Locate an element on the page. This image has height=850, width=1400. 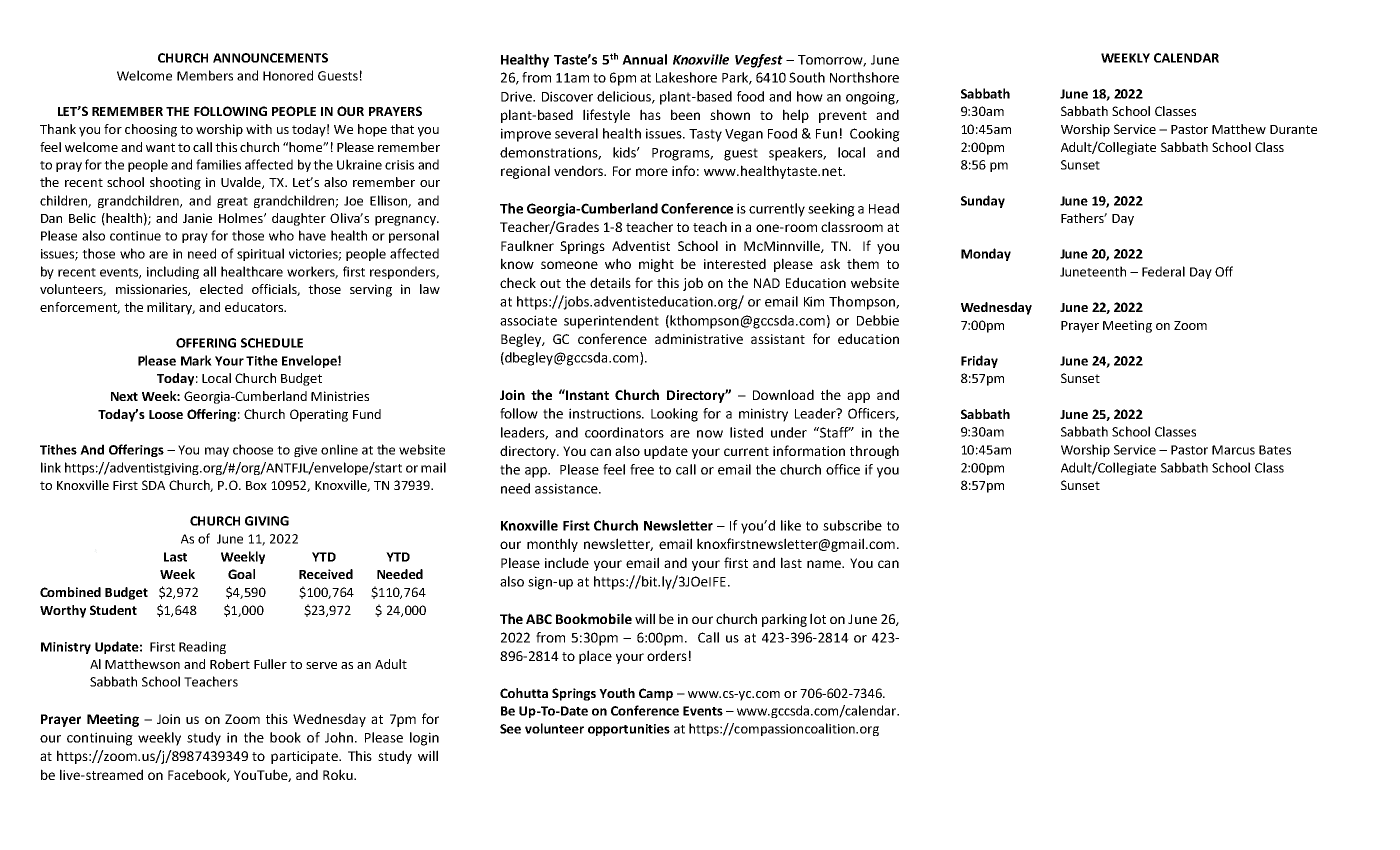
Federal is located at coordinates (1163, 271).
